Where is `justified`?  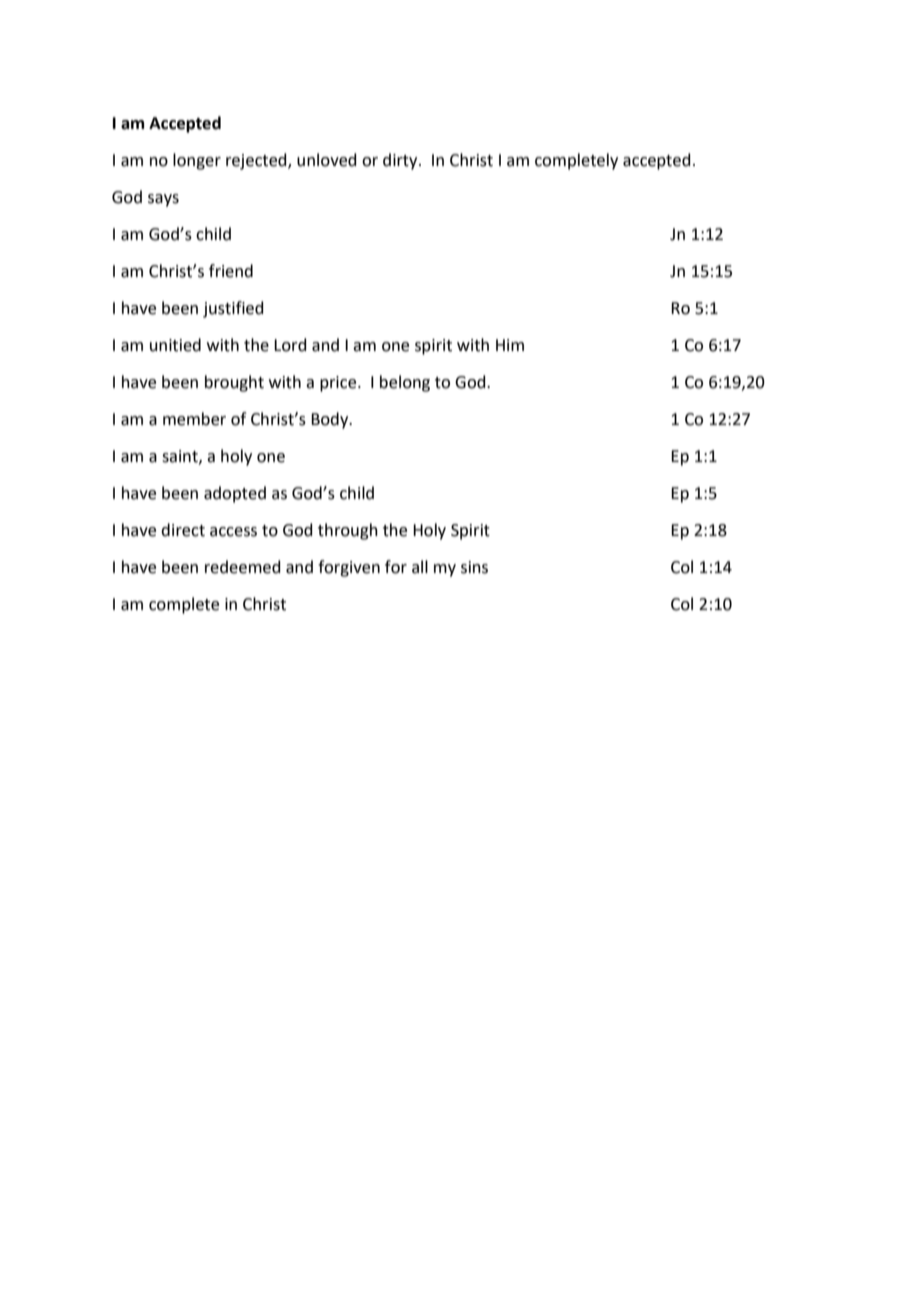 justified is located at coordinates (233, 309).
